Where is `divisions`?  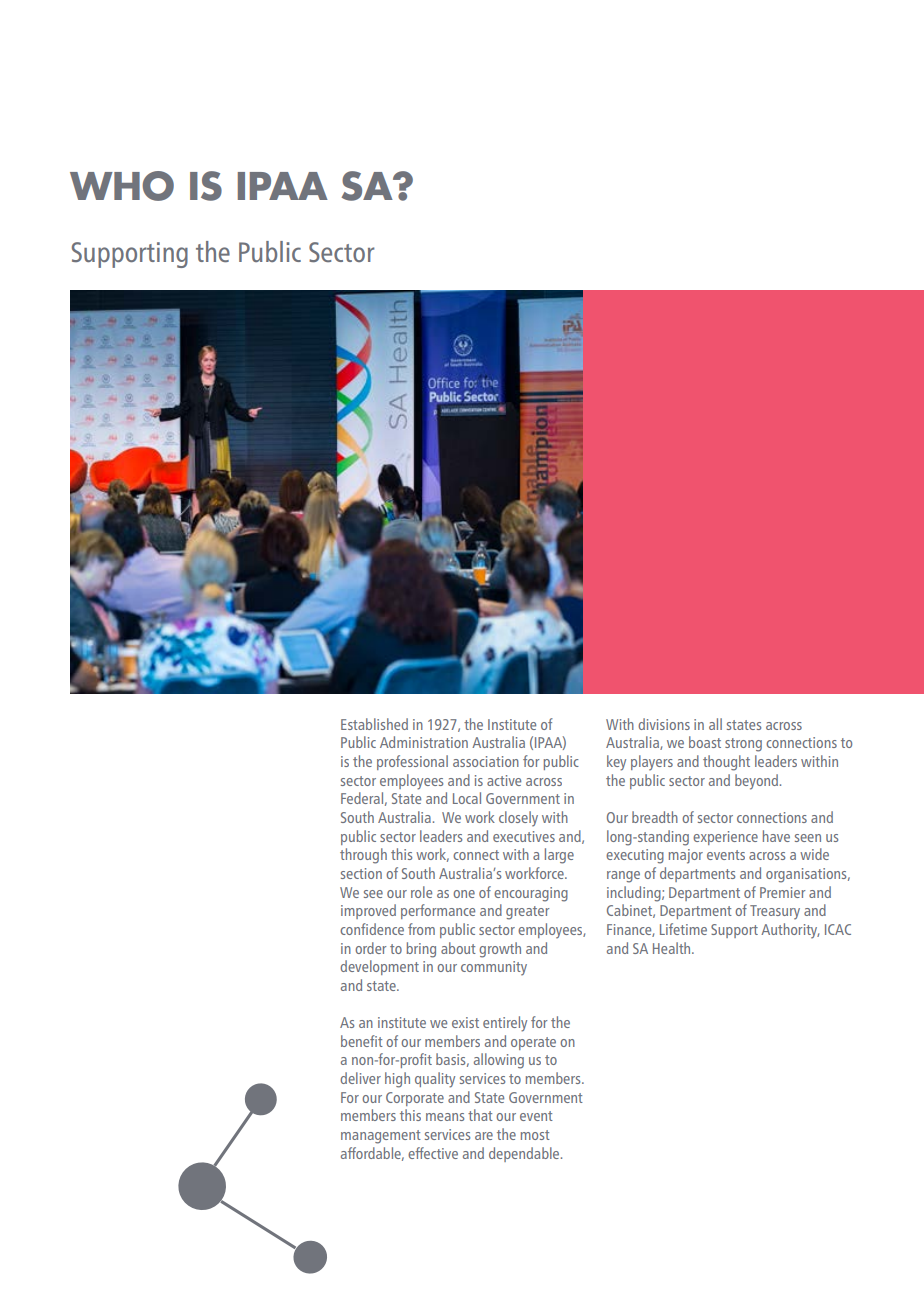 divisions is located at coordinates (664, 724).
